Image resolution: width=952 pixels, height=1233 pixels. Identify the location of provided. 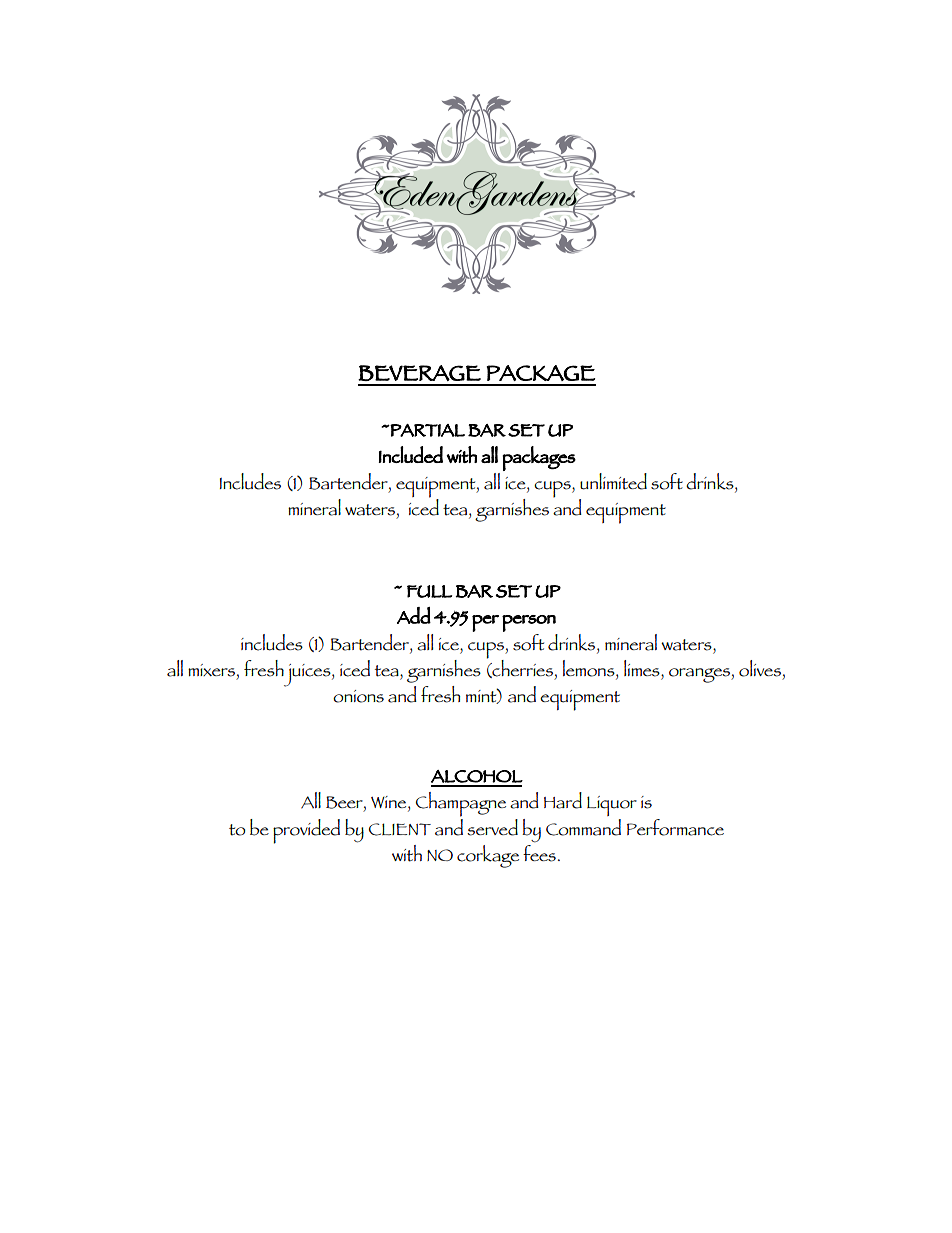
(306, 831).
